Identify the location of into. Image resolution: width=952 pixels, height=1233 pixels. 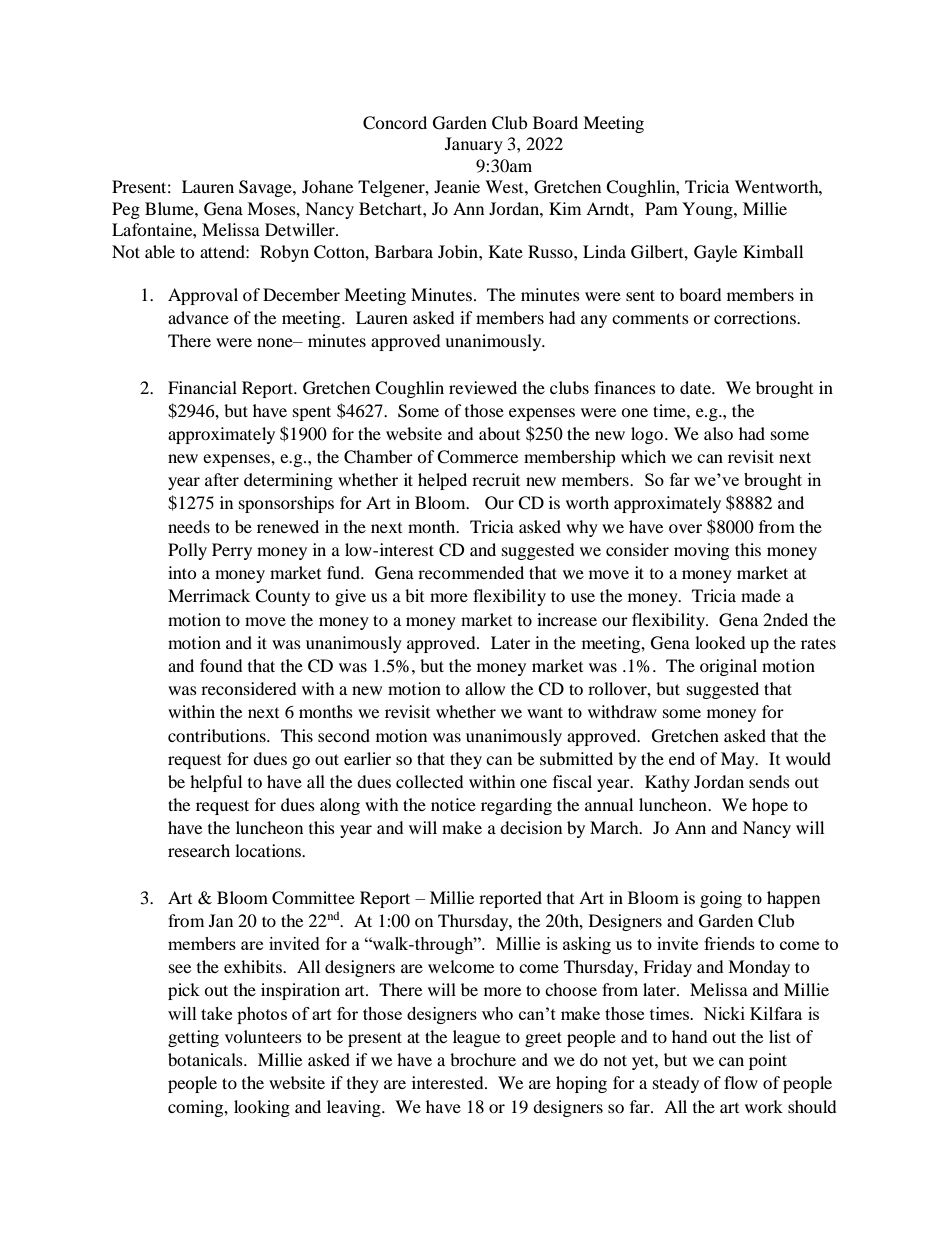
(182, 572).
